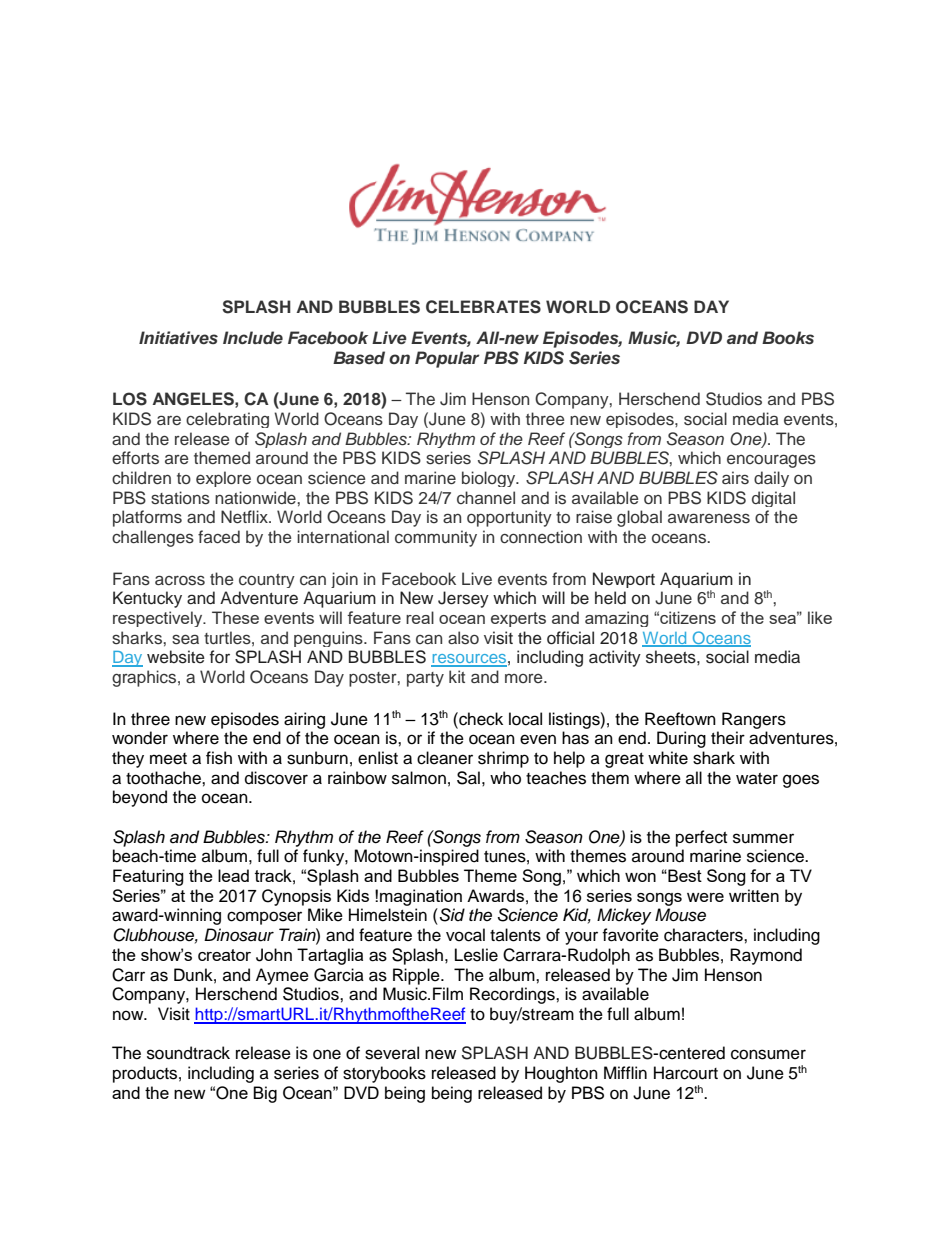  What do you see at coordinates (771, 461) in the page?
I see `encourages` at bounding box center [771, 461].
